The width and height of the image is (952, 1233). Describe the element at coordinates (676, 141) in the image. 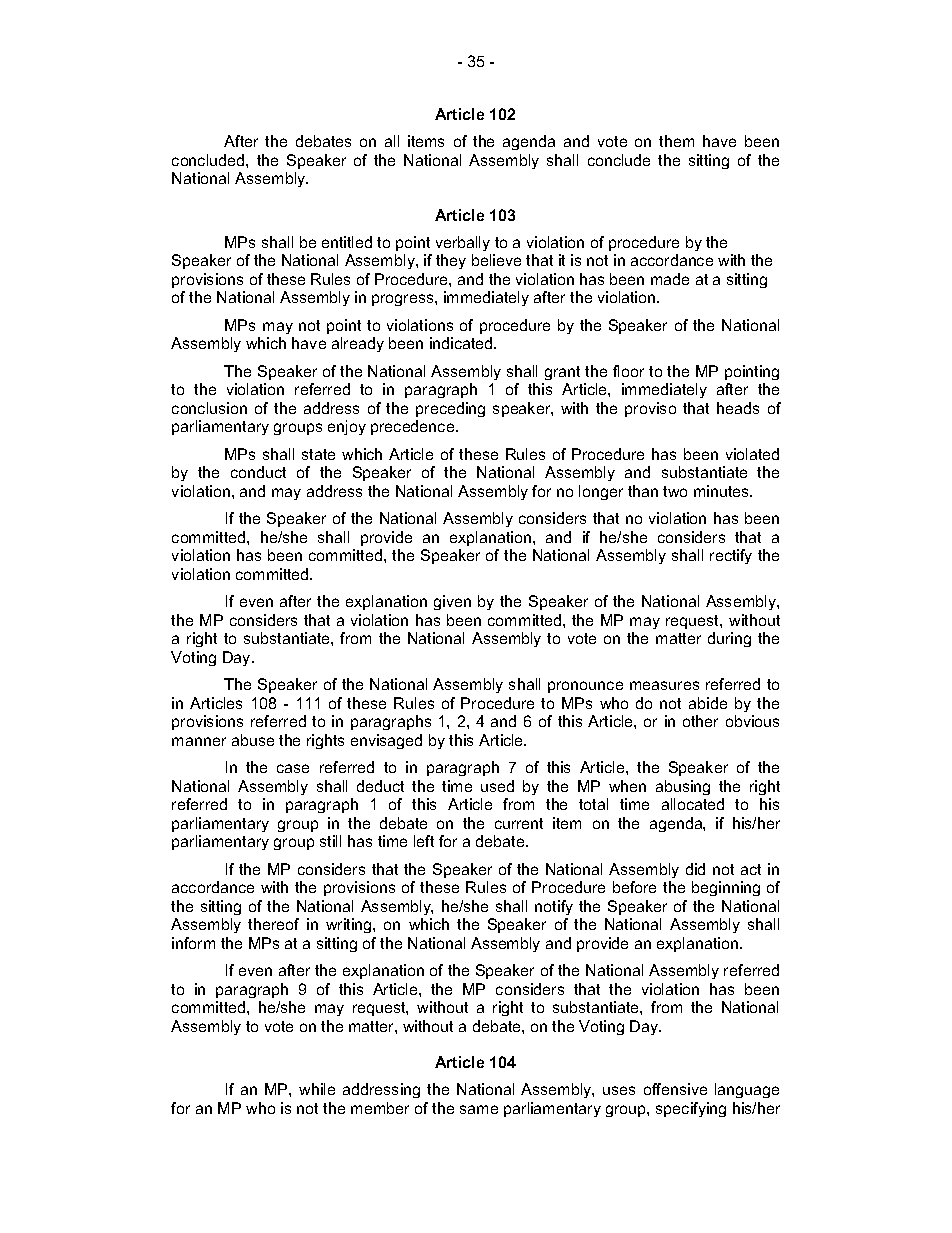

I see `them` at that location.
